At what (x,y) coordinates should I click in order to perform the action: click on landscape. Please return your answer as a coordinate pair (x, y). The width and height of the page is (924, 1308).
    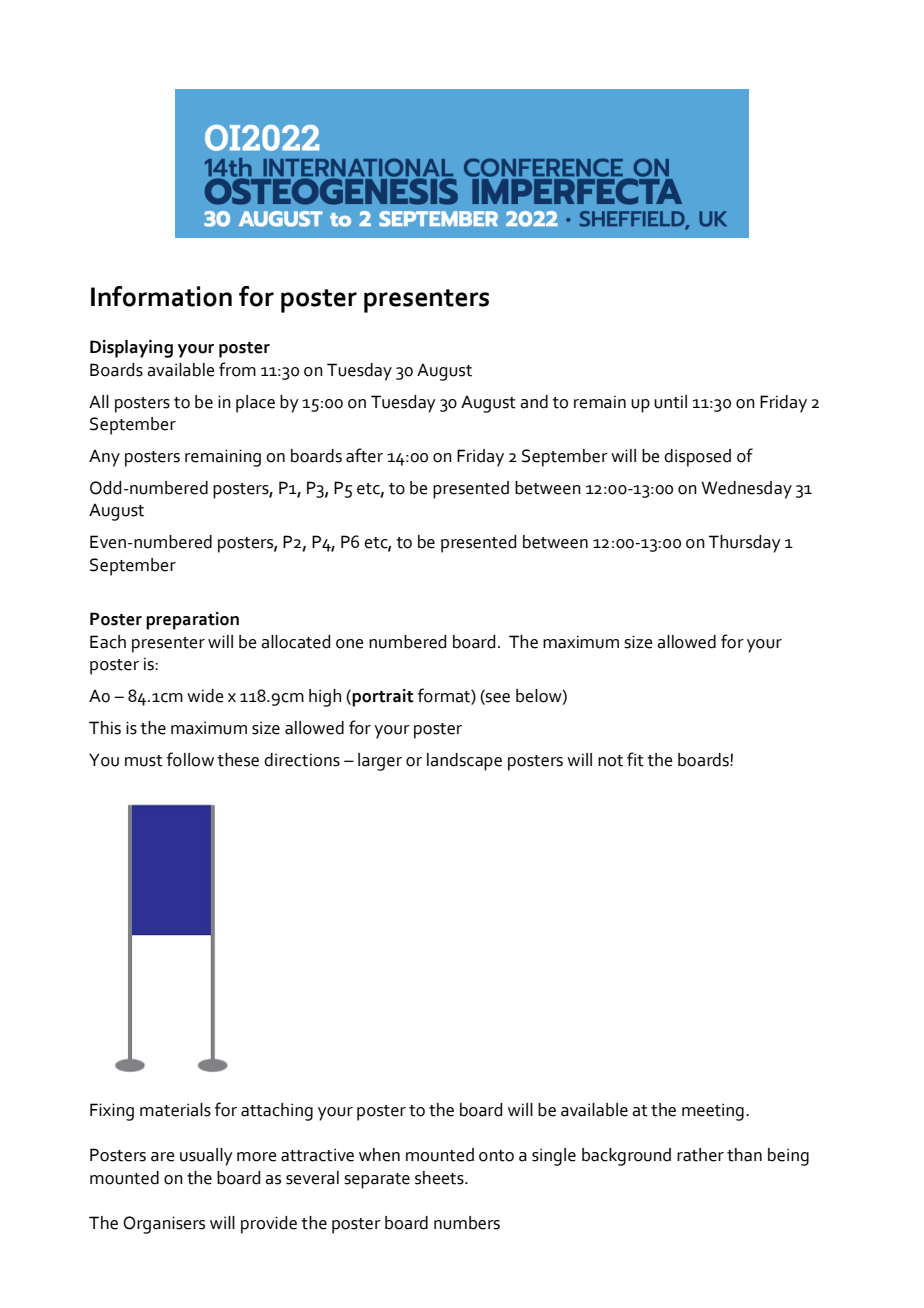
    Looking at the image, I should click on (464, 762).
